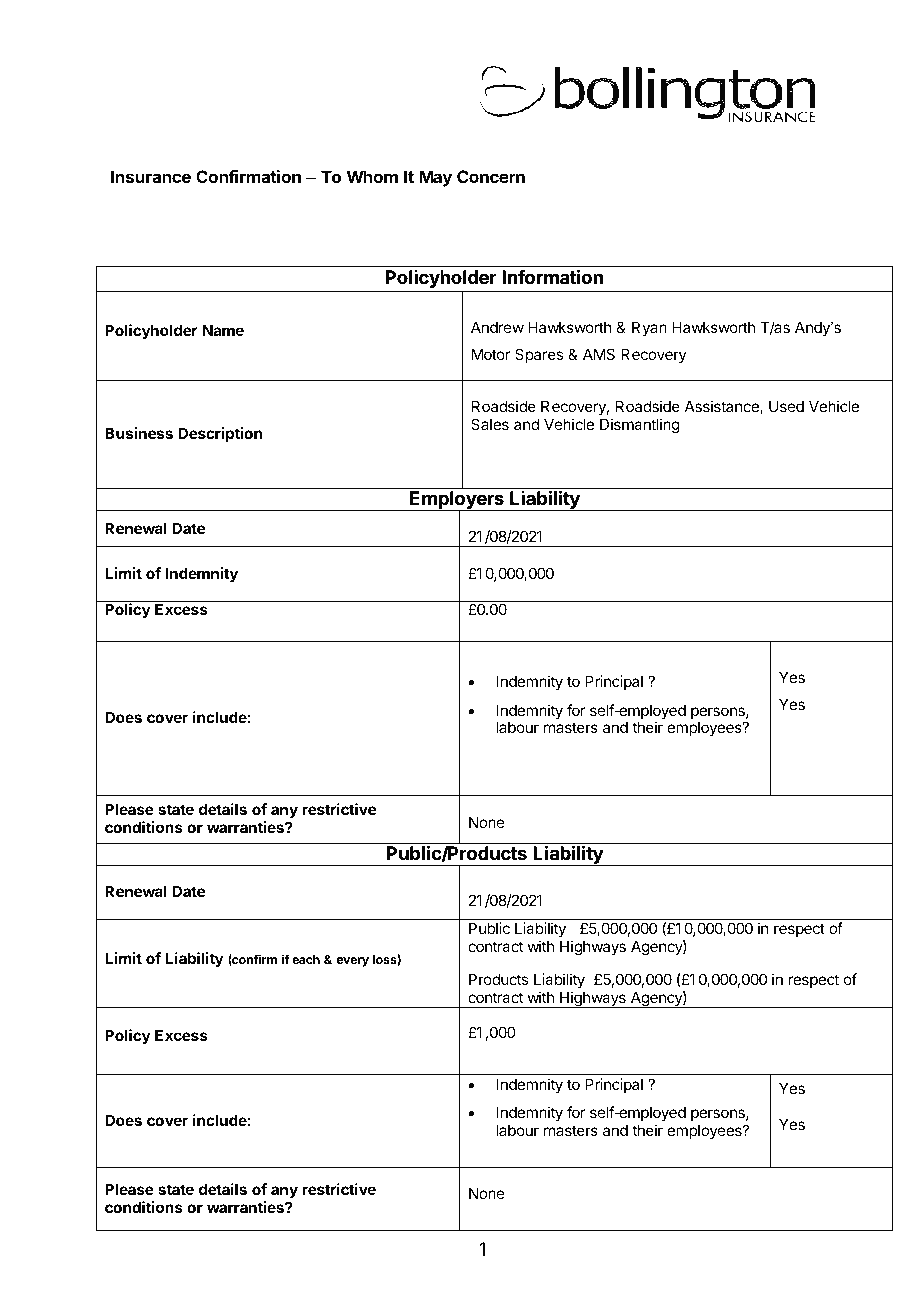 This screenshot has height=1308, width=924. What do you see at coordinates (151, 176) in the screenshot?
I see `Insurance` at bounding box center [151, 176].
